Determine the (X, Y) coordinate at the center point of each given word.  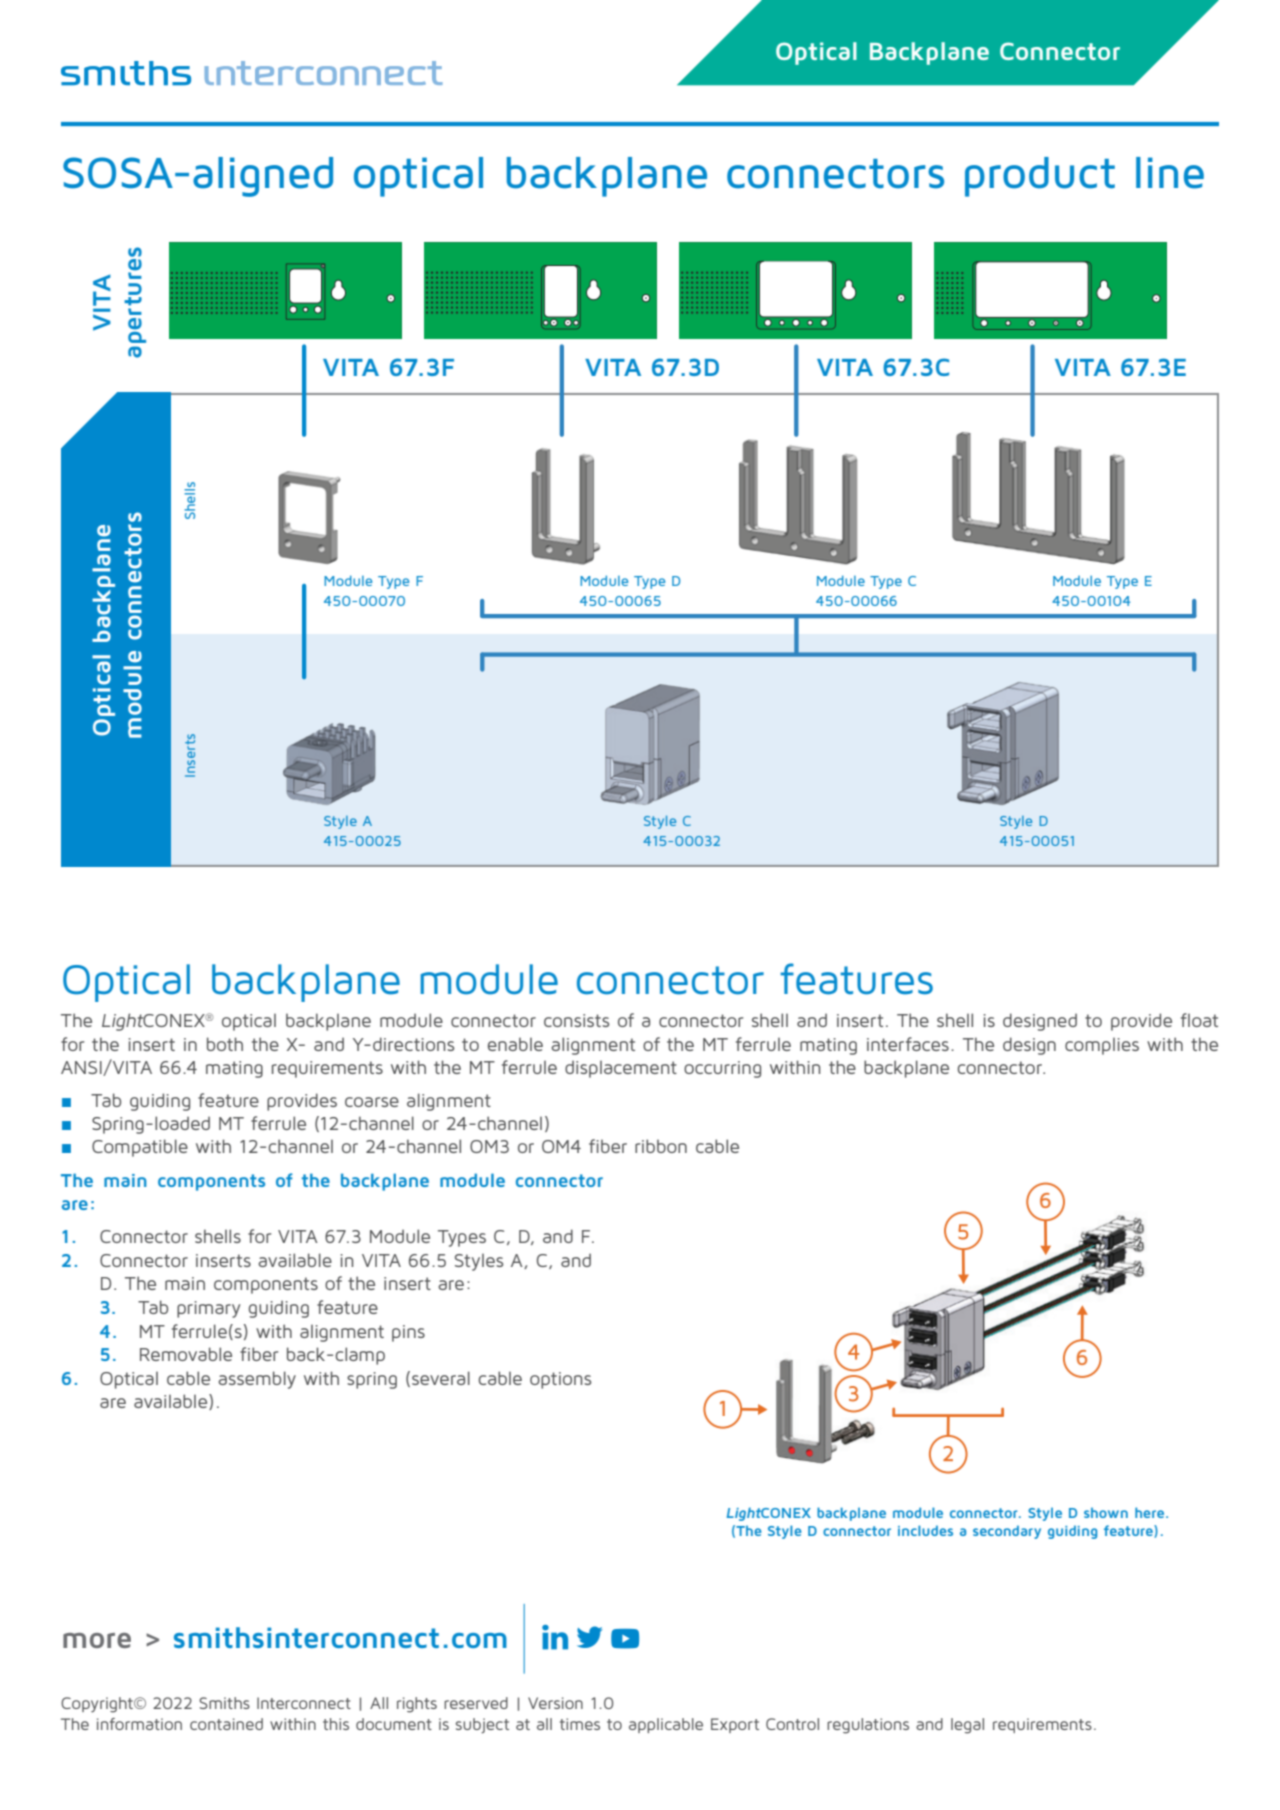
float (1199, 1020)
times (580, 1724)
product (1040, 177)
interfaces (908, 1044)
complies (1102, 1046)
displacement (621, 1069)
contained (226, 1724)
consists (576, 1020)
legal (967, 1726)
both (225, 1044)
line (1170, 173)
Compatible (140, 1148)
